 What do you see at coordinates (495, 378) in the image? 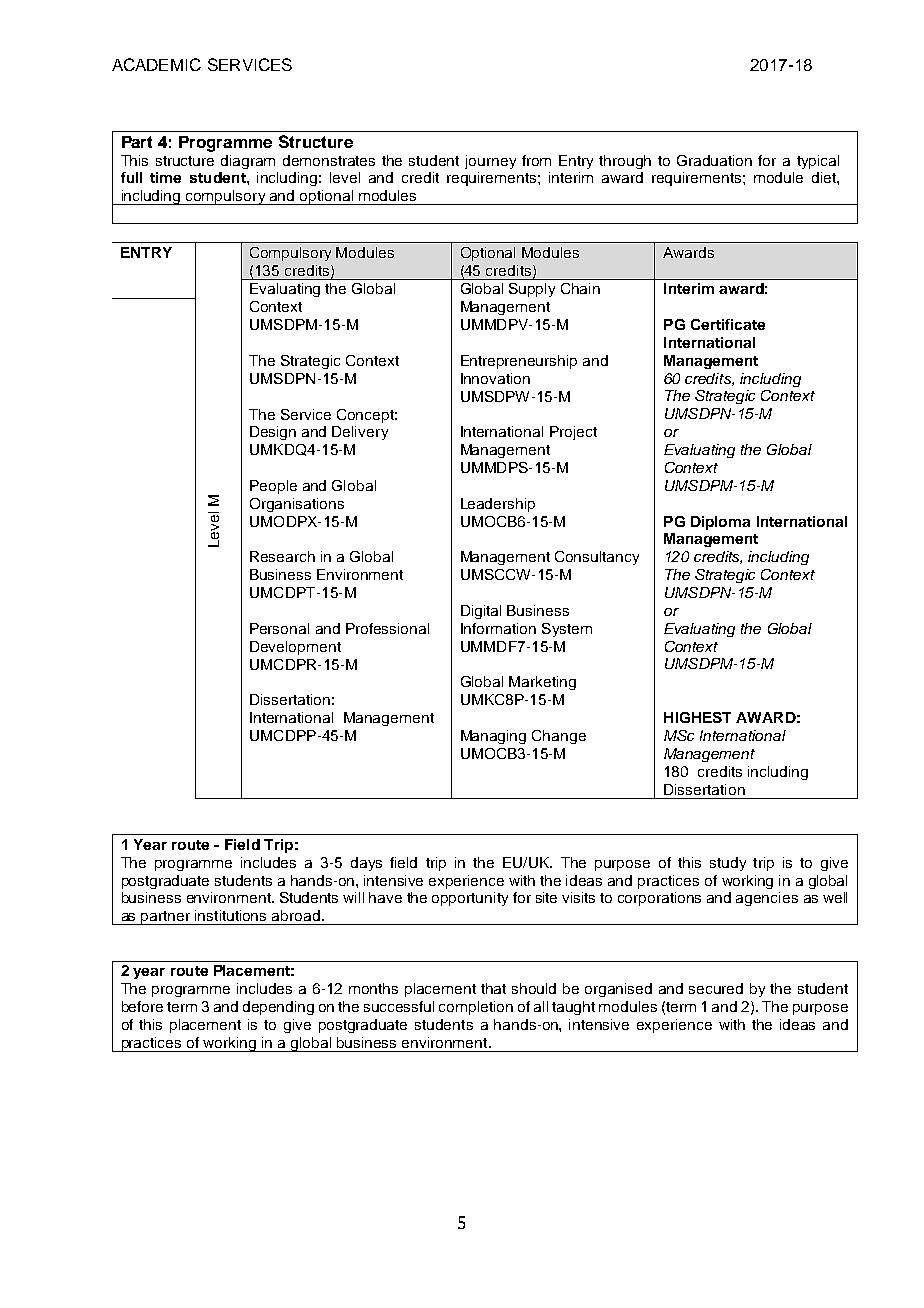
I see `Innovation` at bounding box center [495, 378].
